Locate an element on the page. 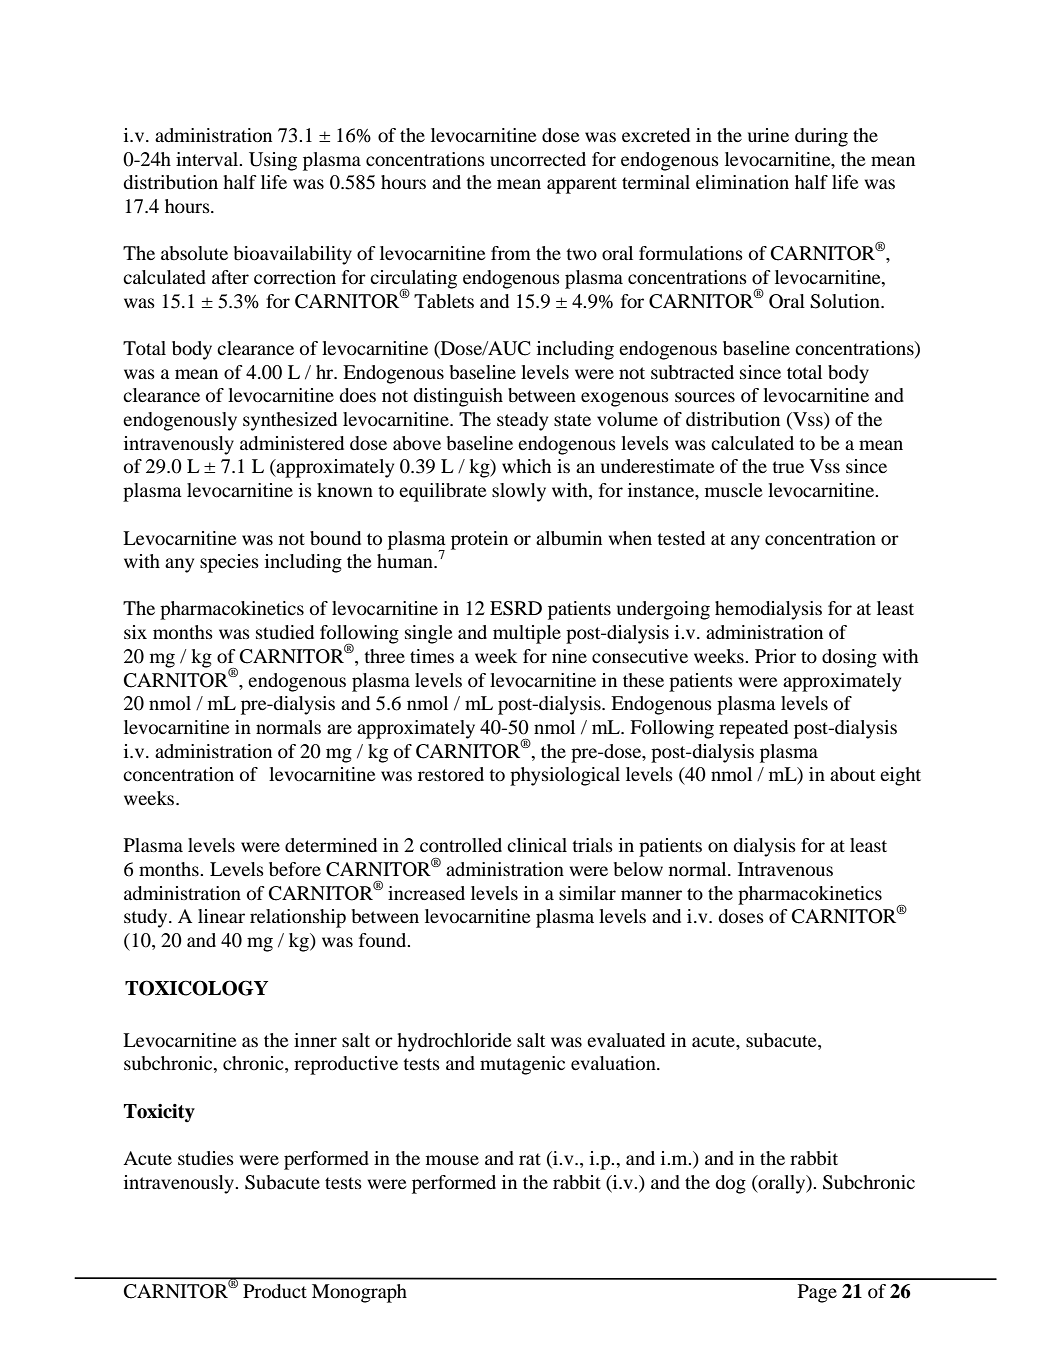  studies is located at coordinates (206, 1158).
